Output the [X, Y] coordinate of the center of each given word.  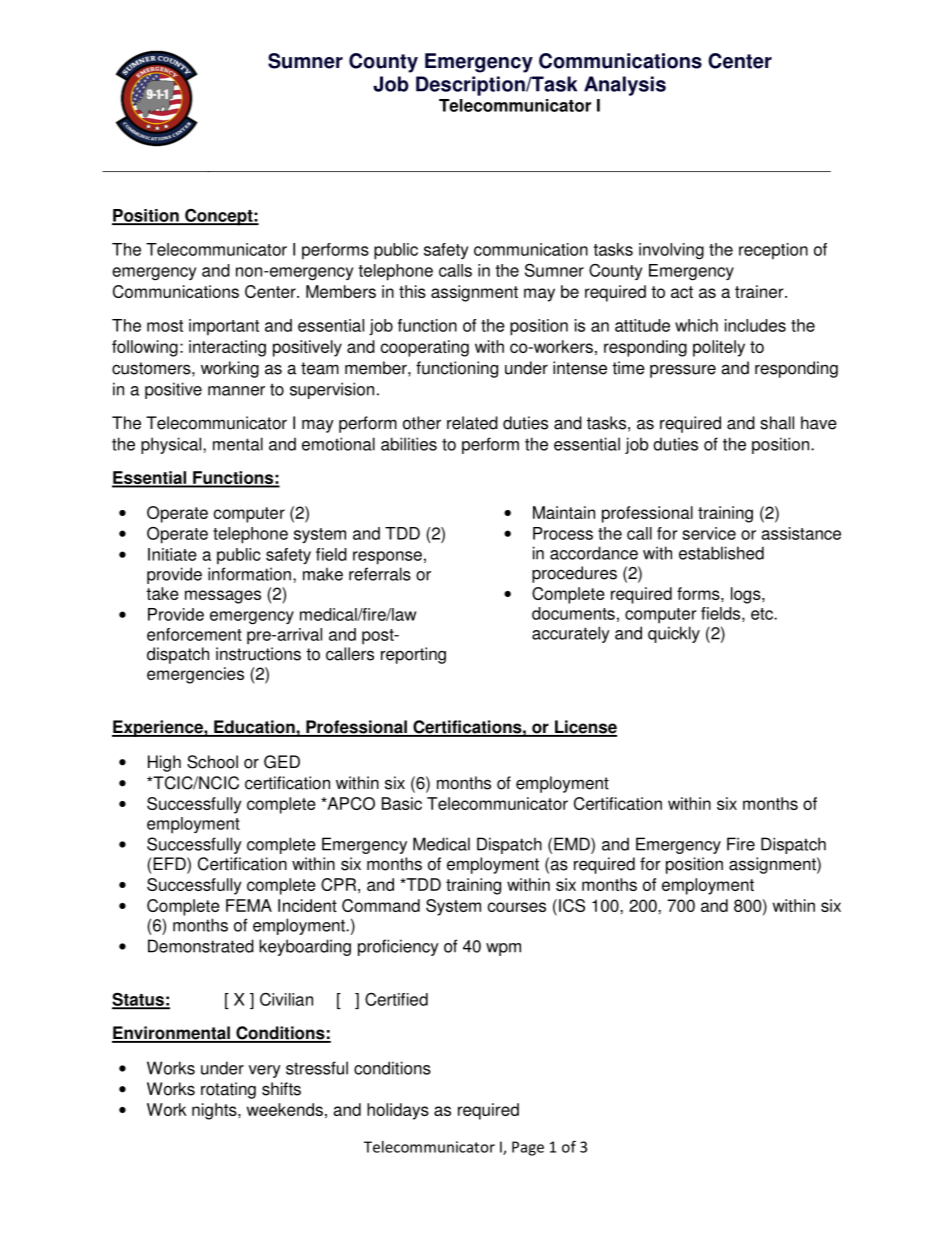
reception [773, 251]
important [224, 327]
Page [528, 1148]
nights [215, 1111]
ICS [572, 905]
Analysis [625, 86]
